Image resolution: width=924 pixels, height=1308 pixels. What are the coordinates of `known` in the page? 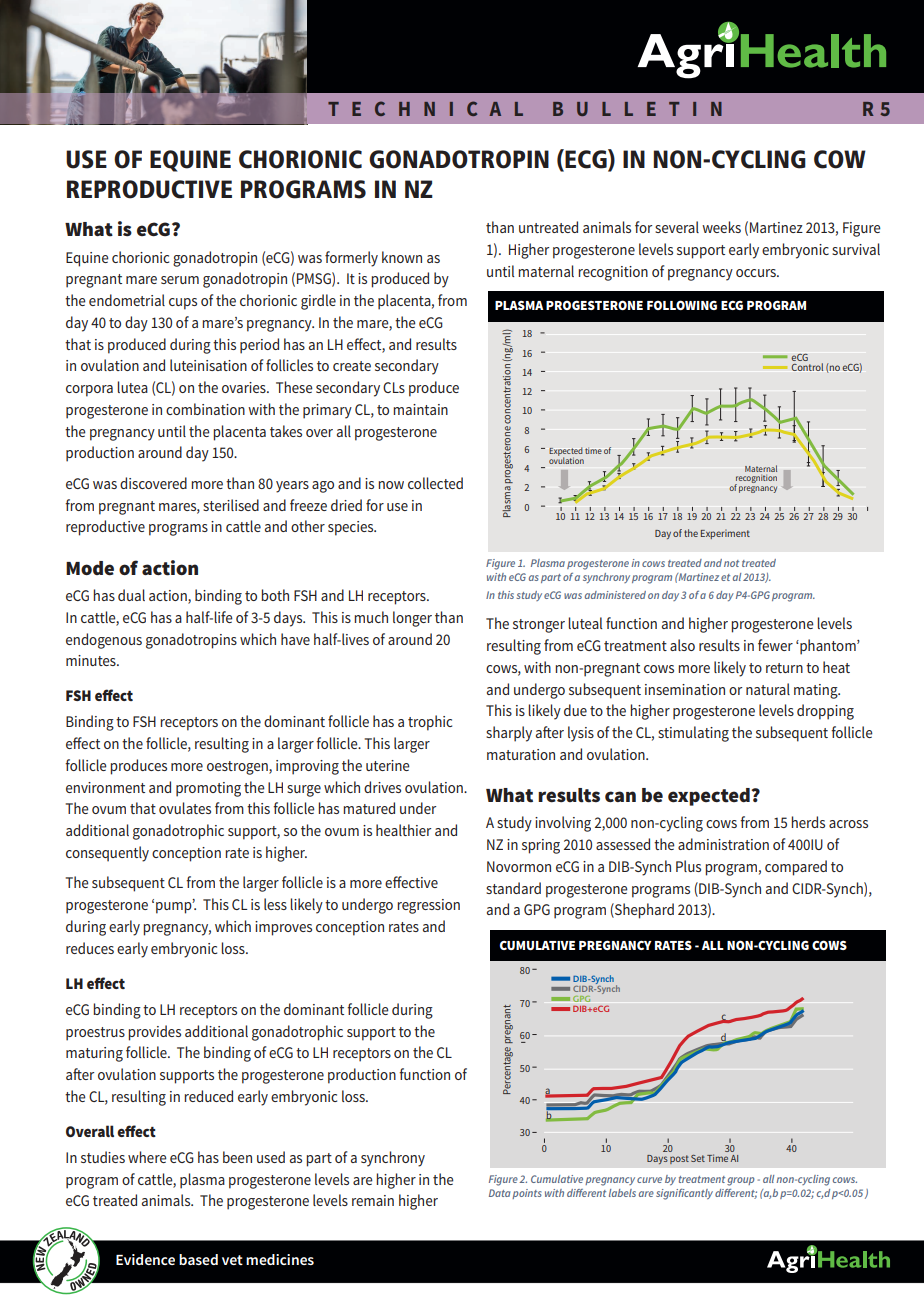 It's located at (402, 257).
